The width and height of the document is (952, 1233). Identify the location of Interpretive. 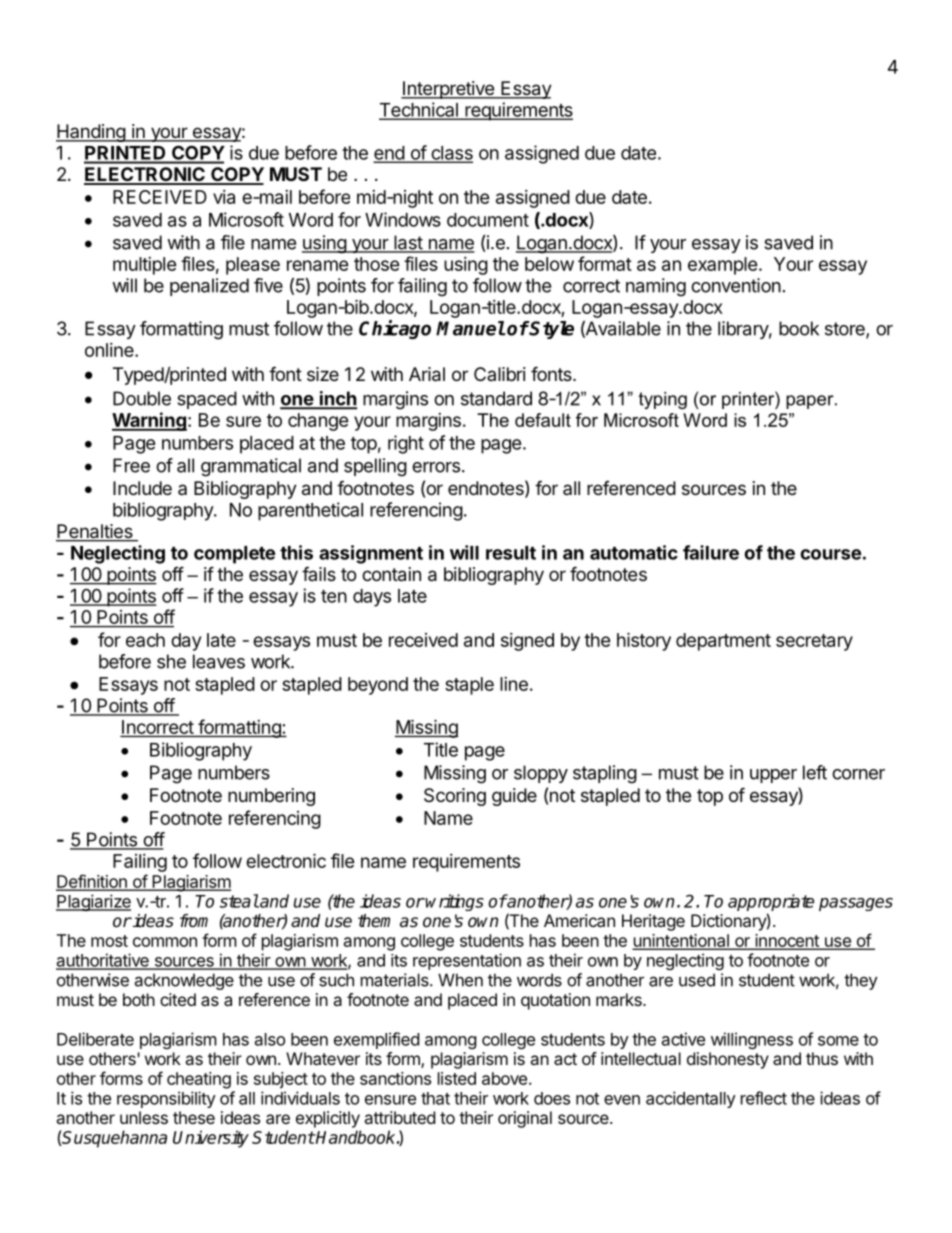
(448, 90).
